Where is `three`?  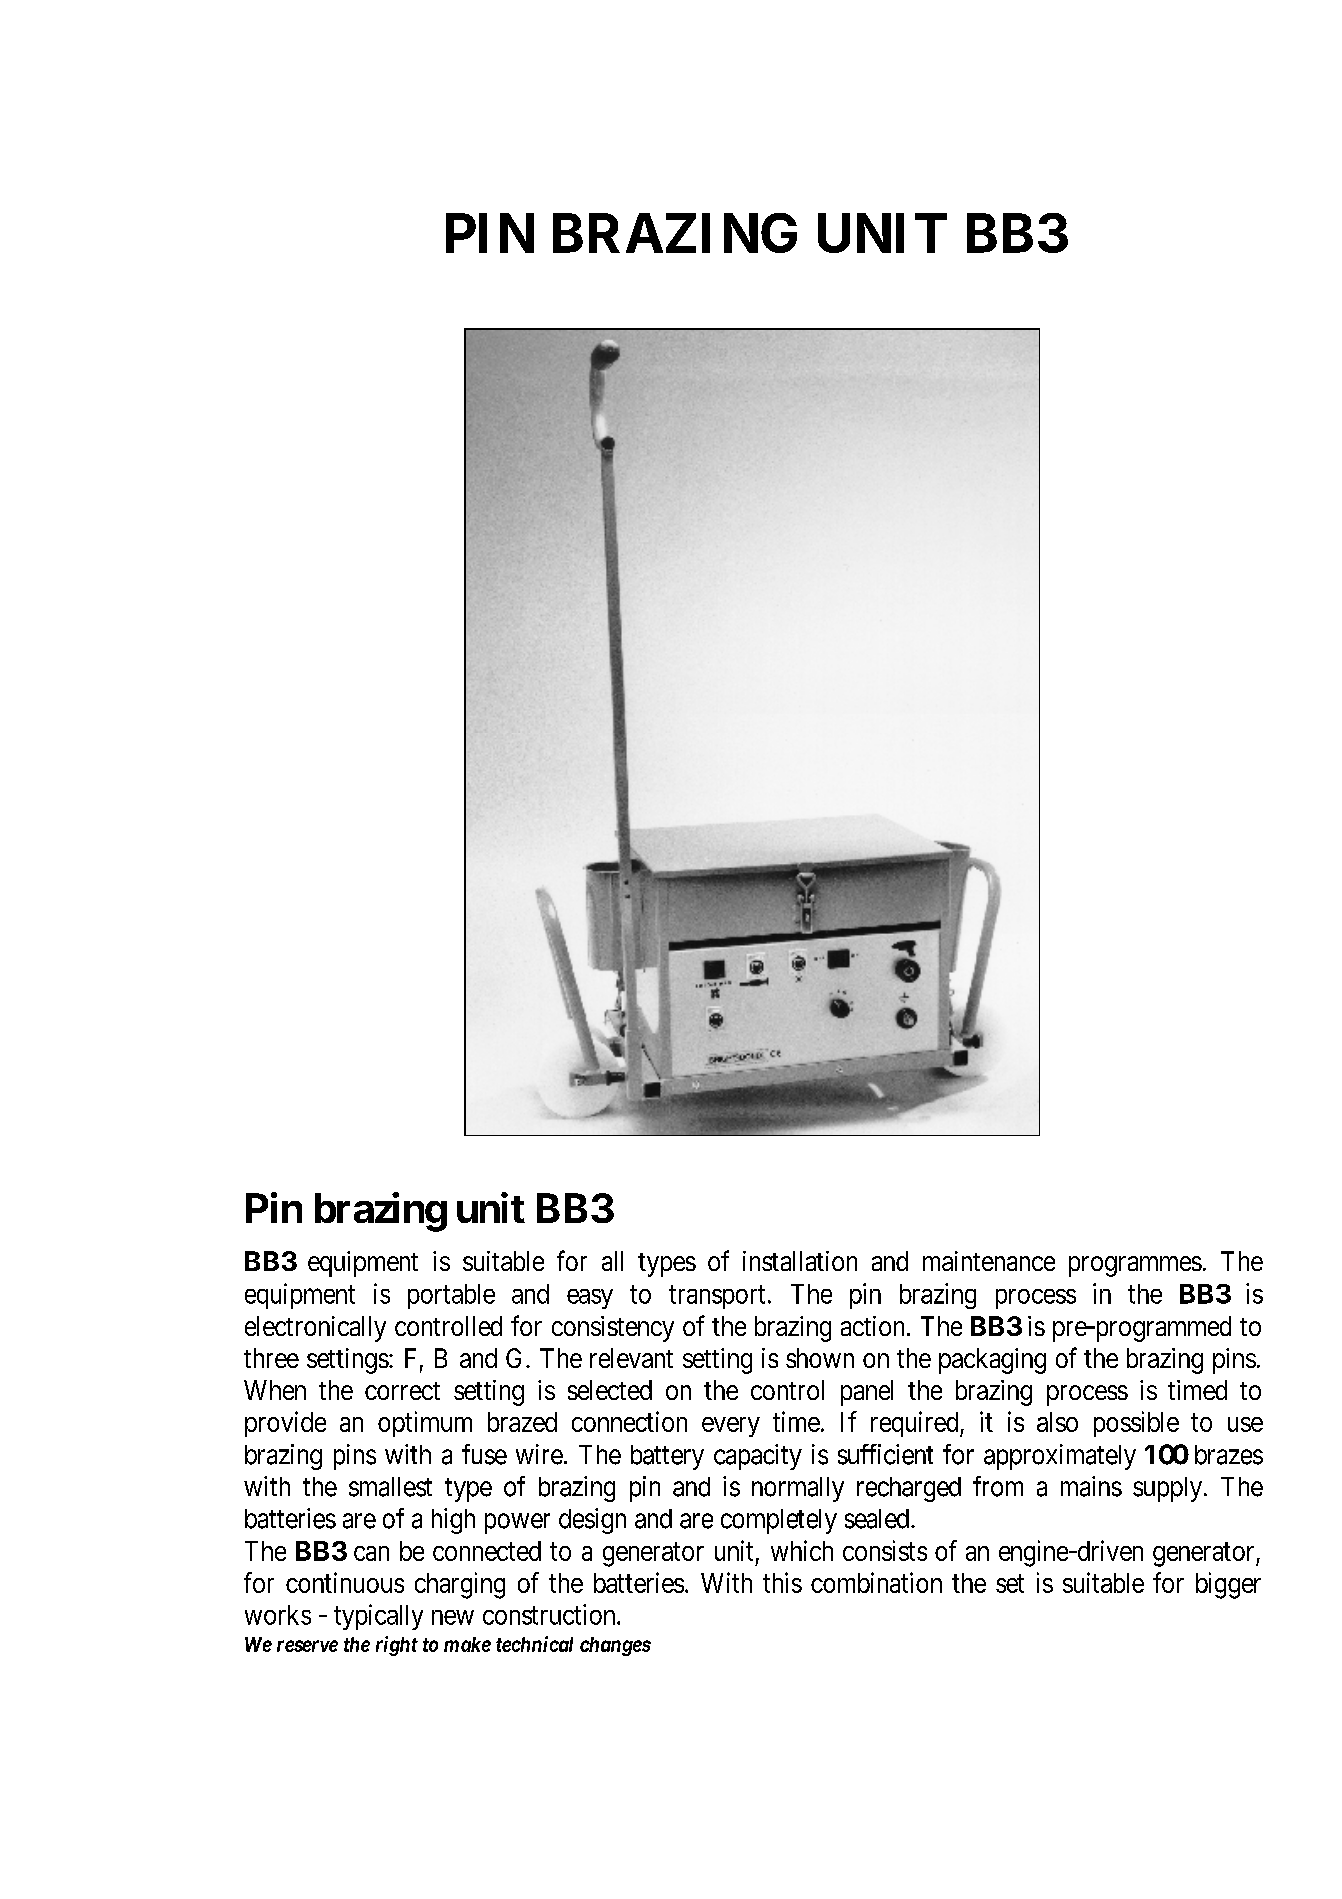 three is located at coordinates (271, 1358).
